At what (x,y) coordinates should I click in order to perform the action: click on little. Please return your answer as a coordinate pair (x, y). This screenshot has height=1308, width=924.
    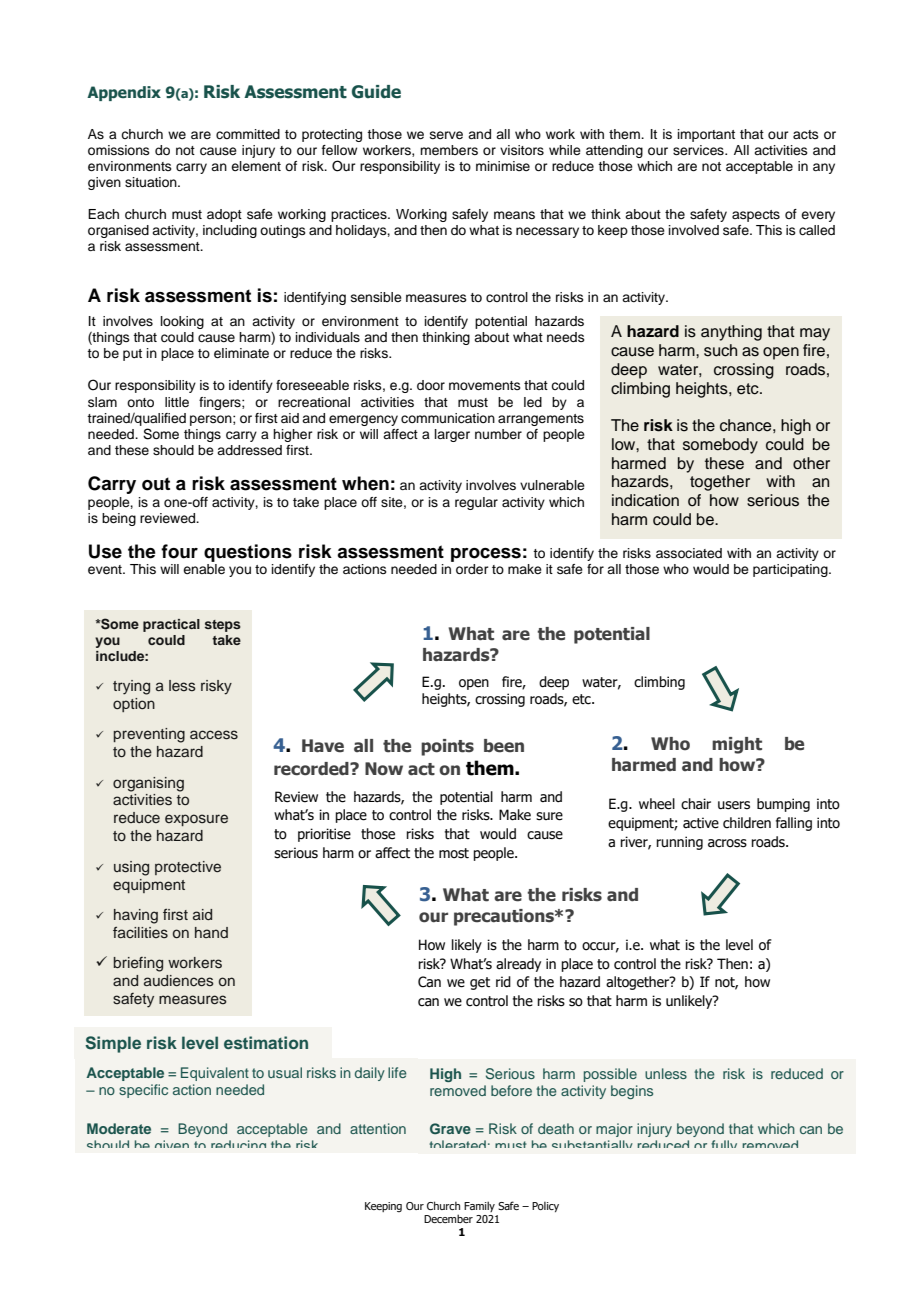
    Looking at the image, I should click on (177, 402).
